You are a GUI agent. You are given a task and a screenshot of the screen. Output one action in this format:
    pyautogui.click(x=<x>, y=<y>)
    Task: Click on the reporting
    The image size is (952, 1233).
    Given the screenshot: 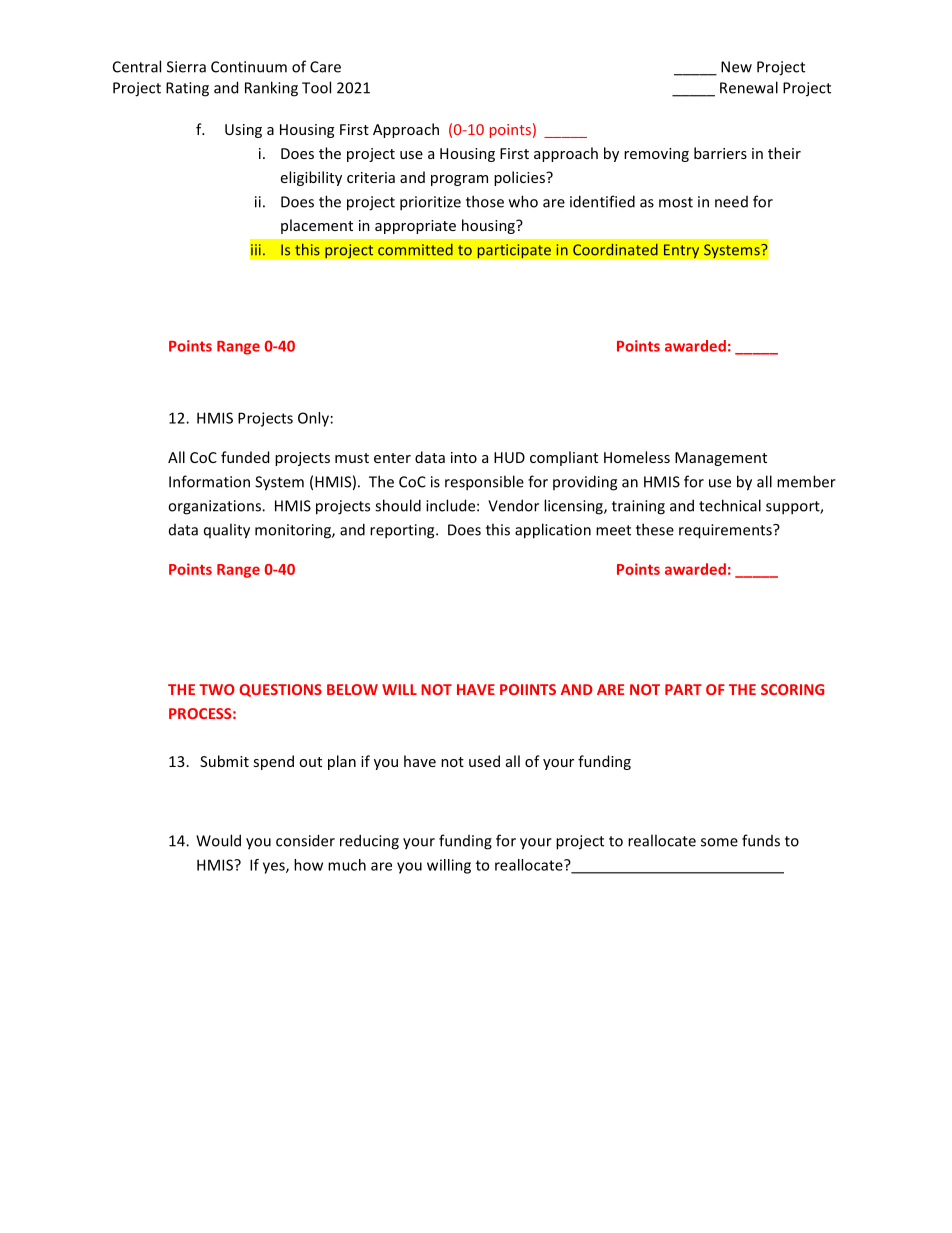 What is the action you would take?
    pyautogui.click(x=403, y=531)
